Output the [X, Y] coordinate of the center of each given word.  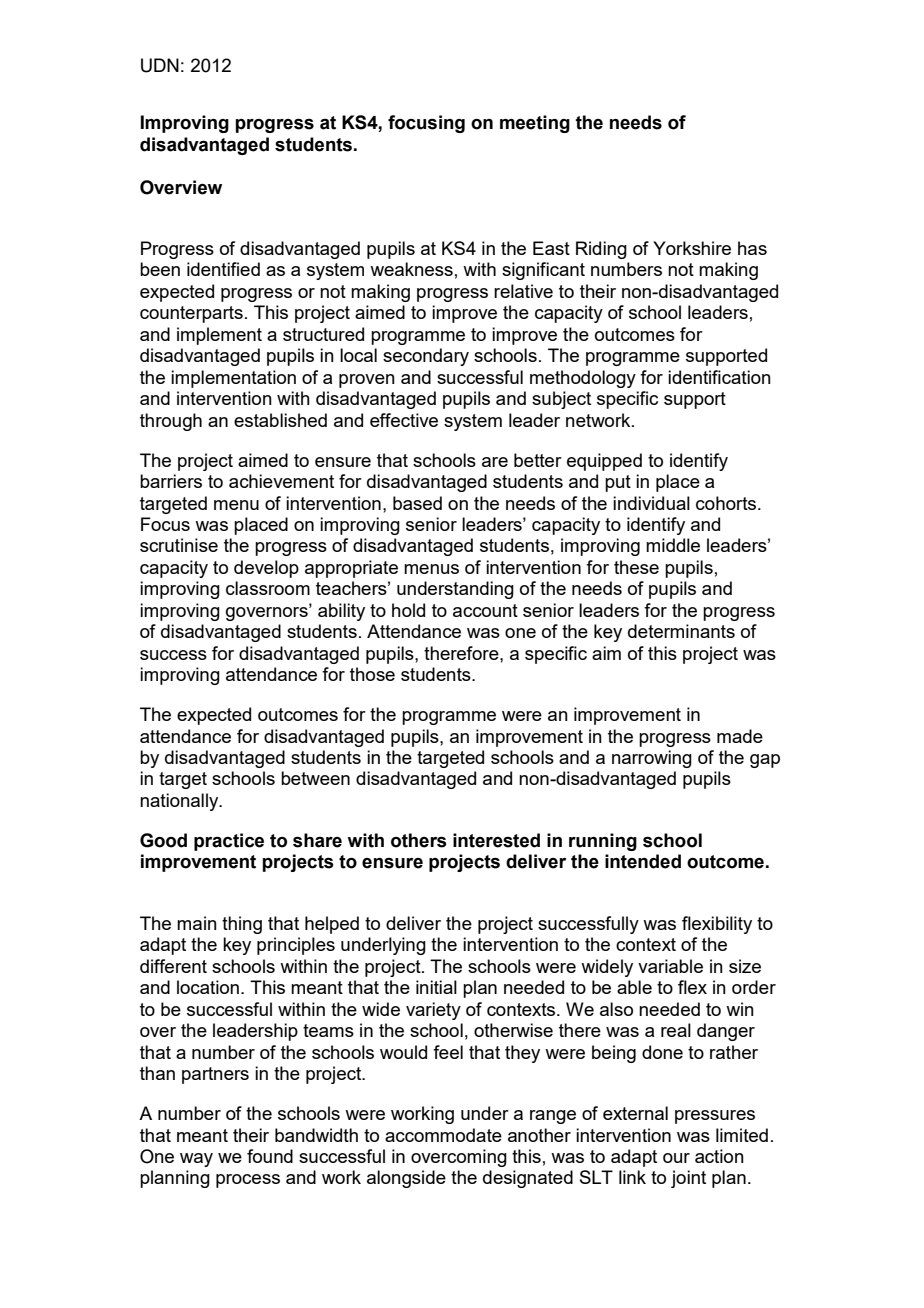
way [196, 1160]
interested [496, 840]
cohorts [727, 503]
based [417, 503]
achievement [281, 481]
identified [223, 269]
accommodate [443, 1135]
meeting [535, 124]
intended [643, 861]
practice [229, 842]
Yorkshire [692, 248]
